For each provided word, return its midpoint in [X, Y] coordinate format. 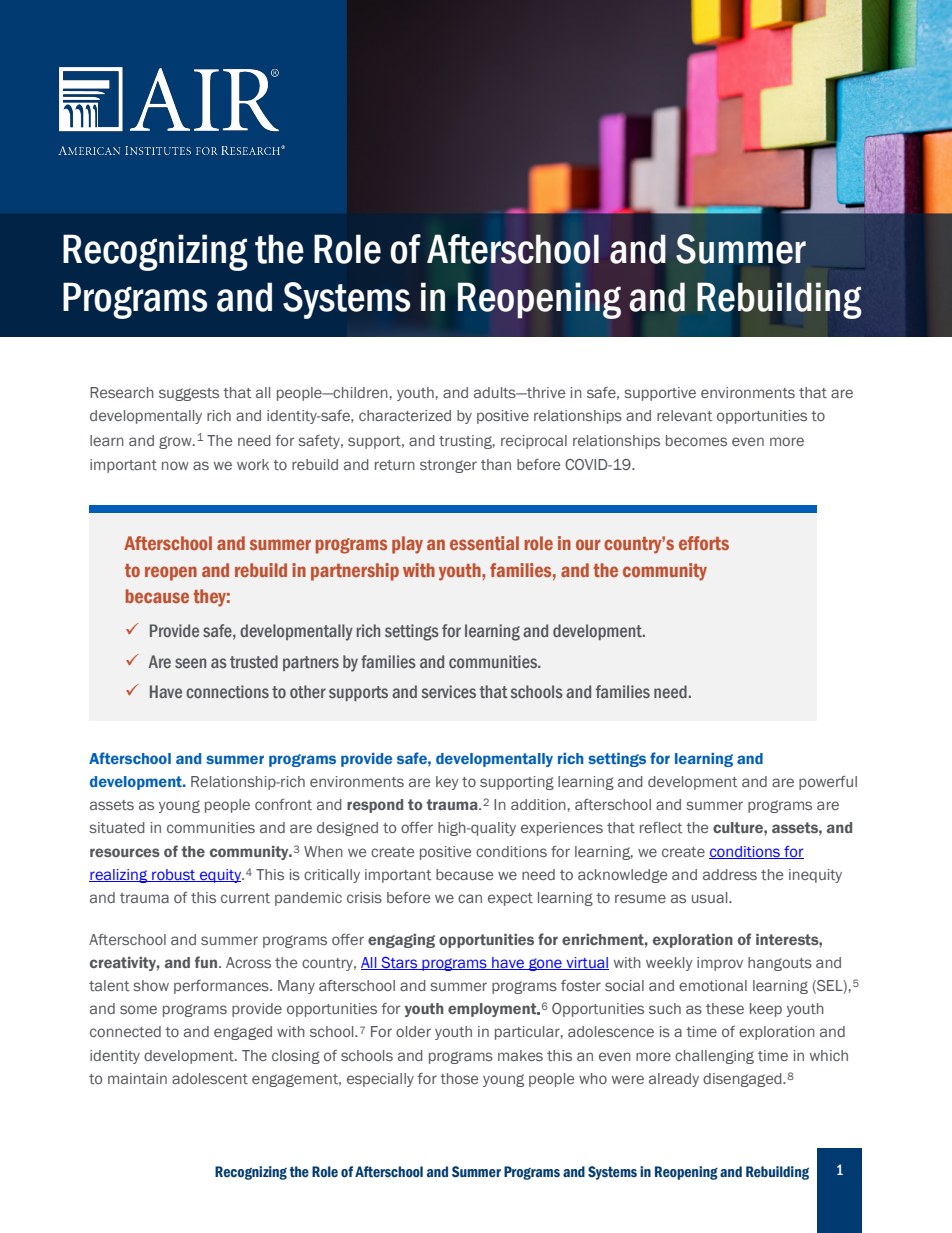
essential [484, 543]
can [470, 898]
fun [207, 962]
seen [190, 663]
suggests [189, 394]
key [447, 783]
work [253, 464]
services [449, 691]
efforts [704, 543]
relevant [684, 415]
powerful [828, 783]
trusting [467, 442]
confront [283, 804]
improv [720, 964]
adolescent [210, 1078]
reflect [661, 827]
